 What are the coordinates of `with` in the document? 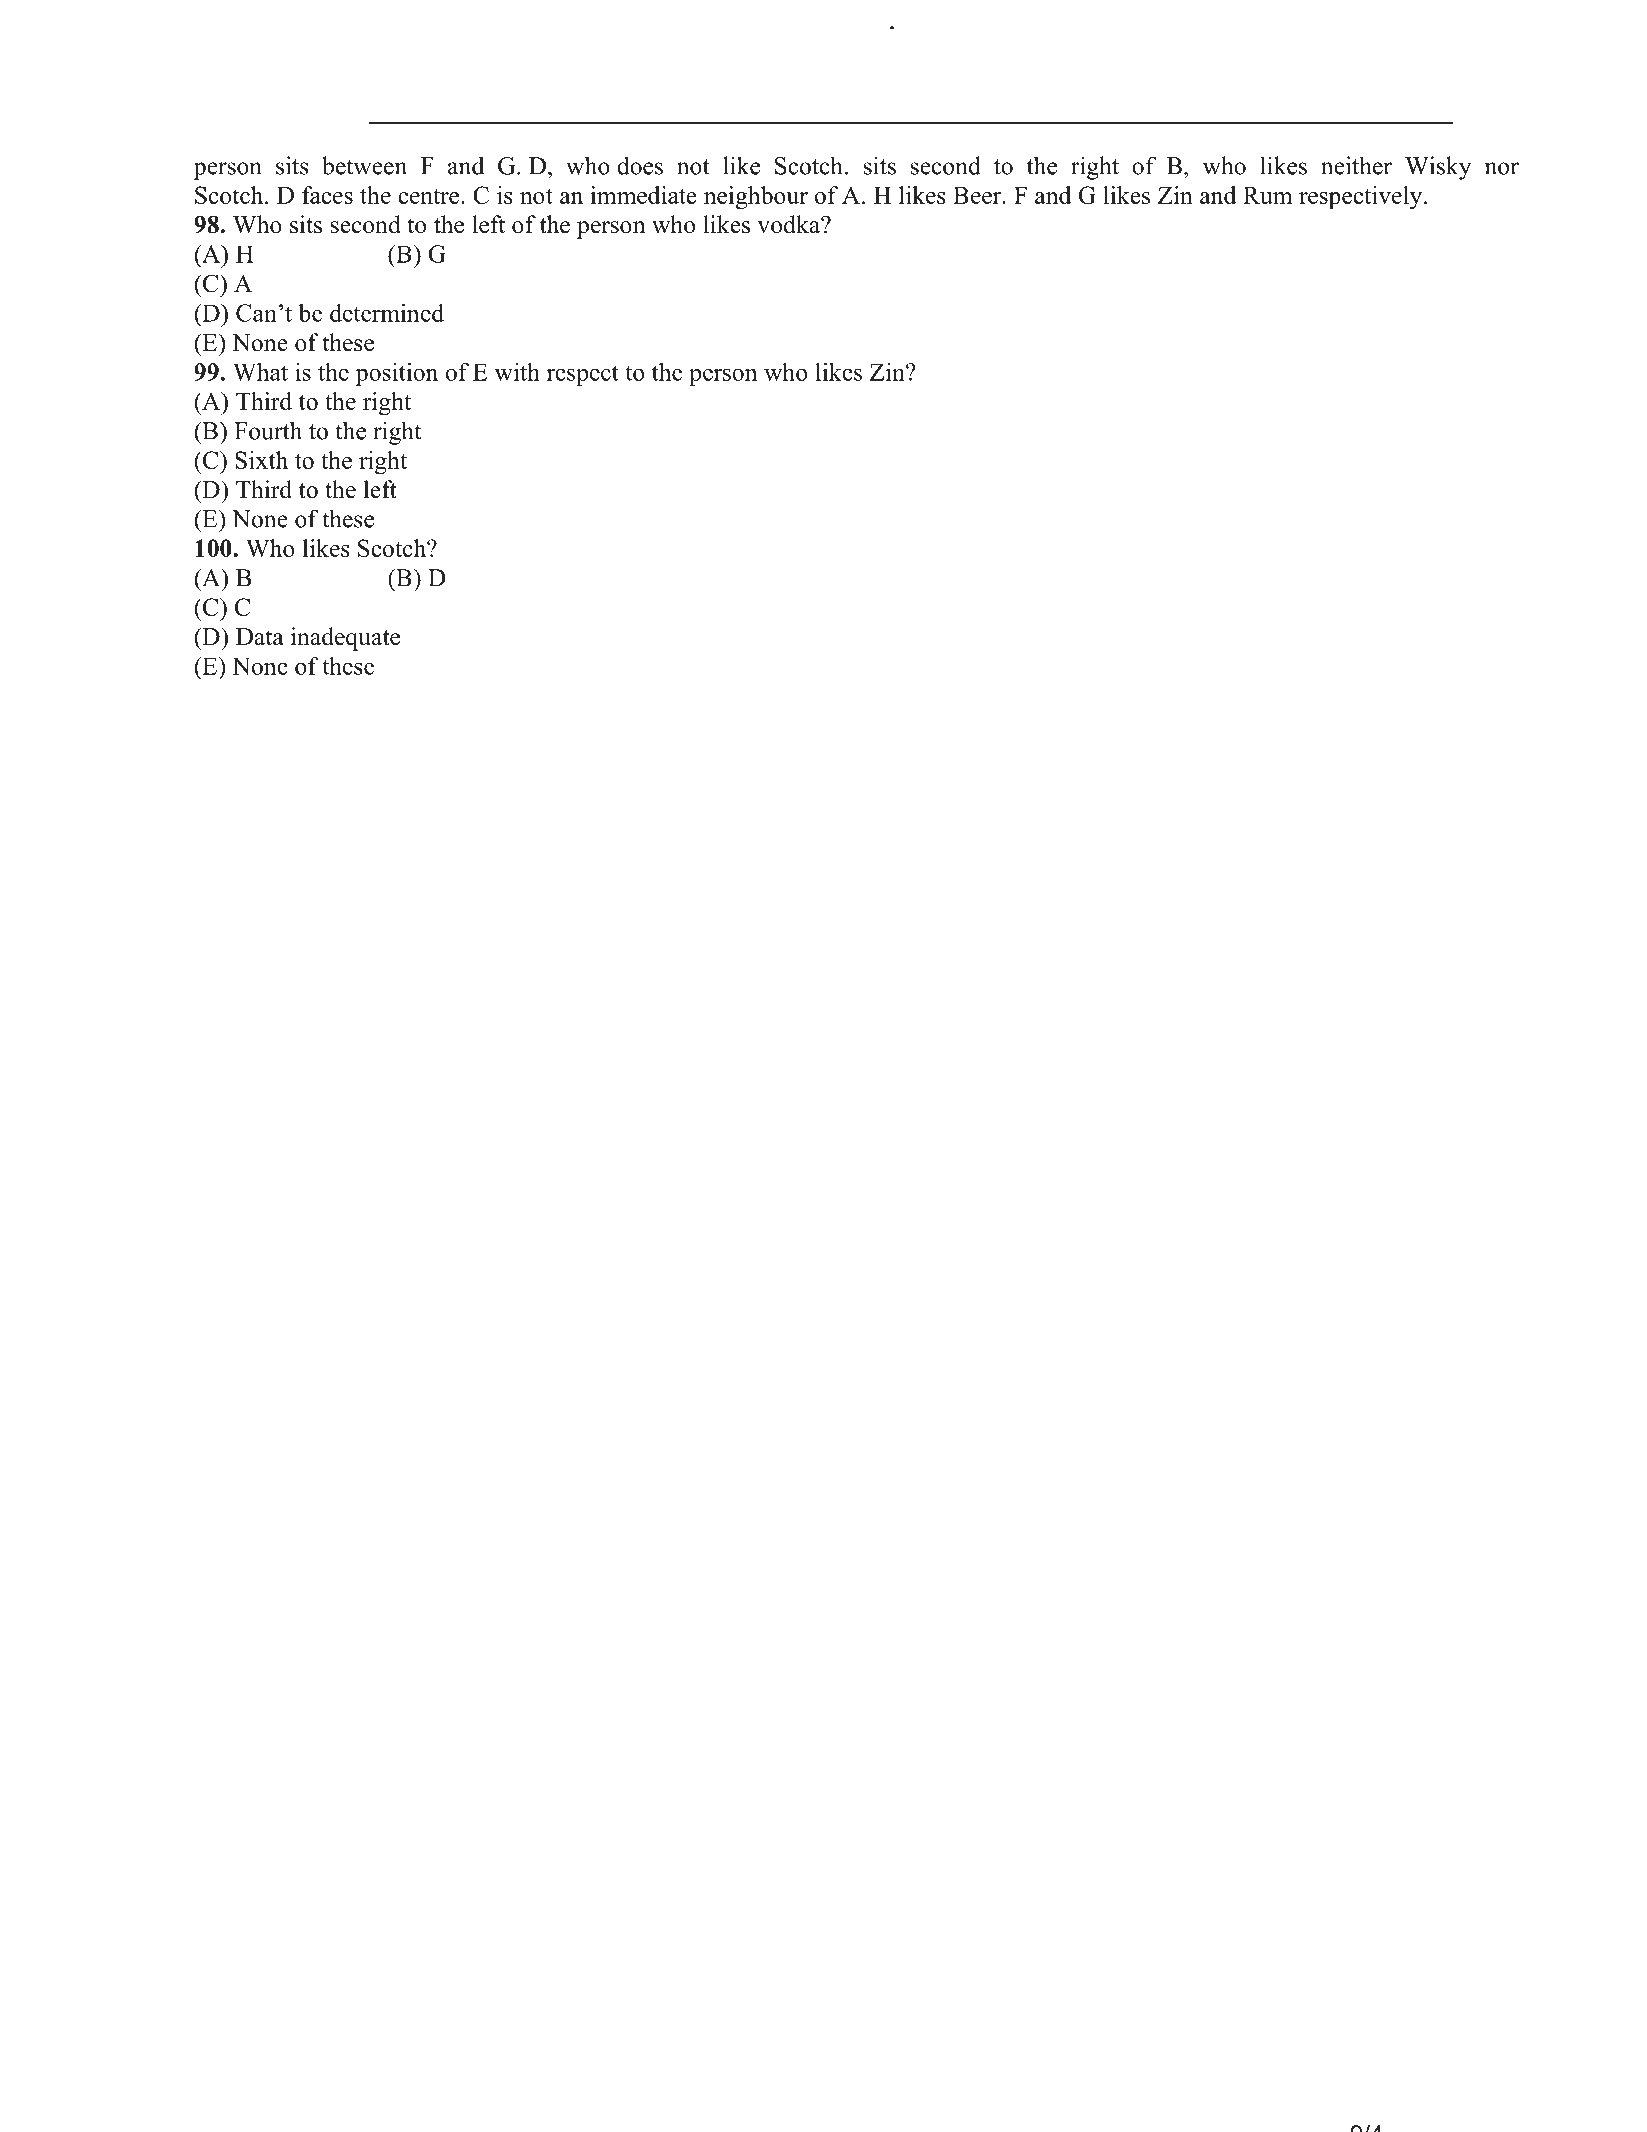 It's located at (517, 372).
